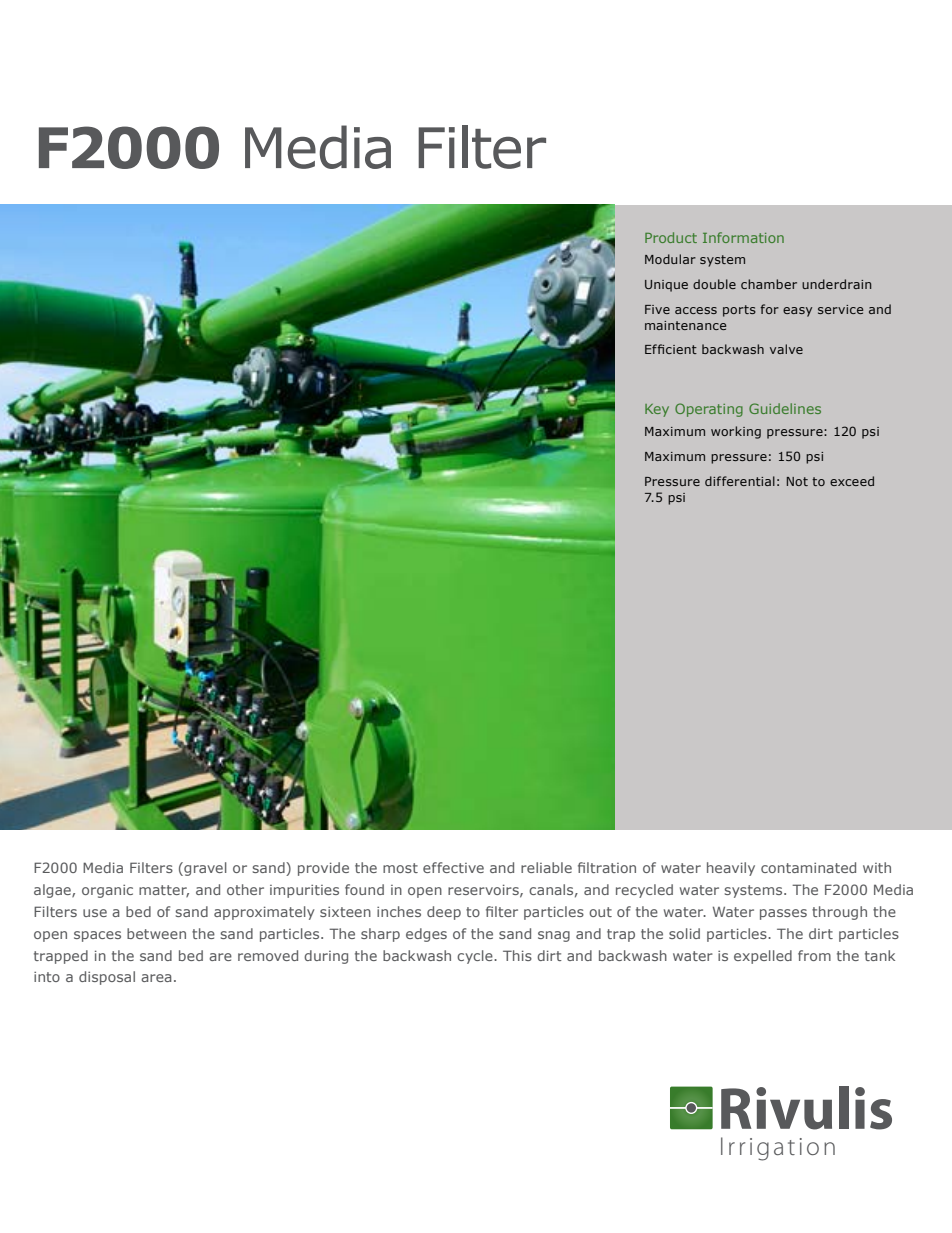  I want to click on between, so click(156, 933).
